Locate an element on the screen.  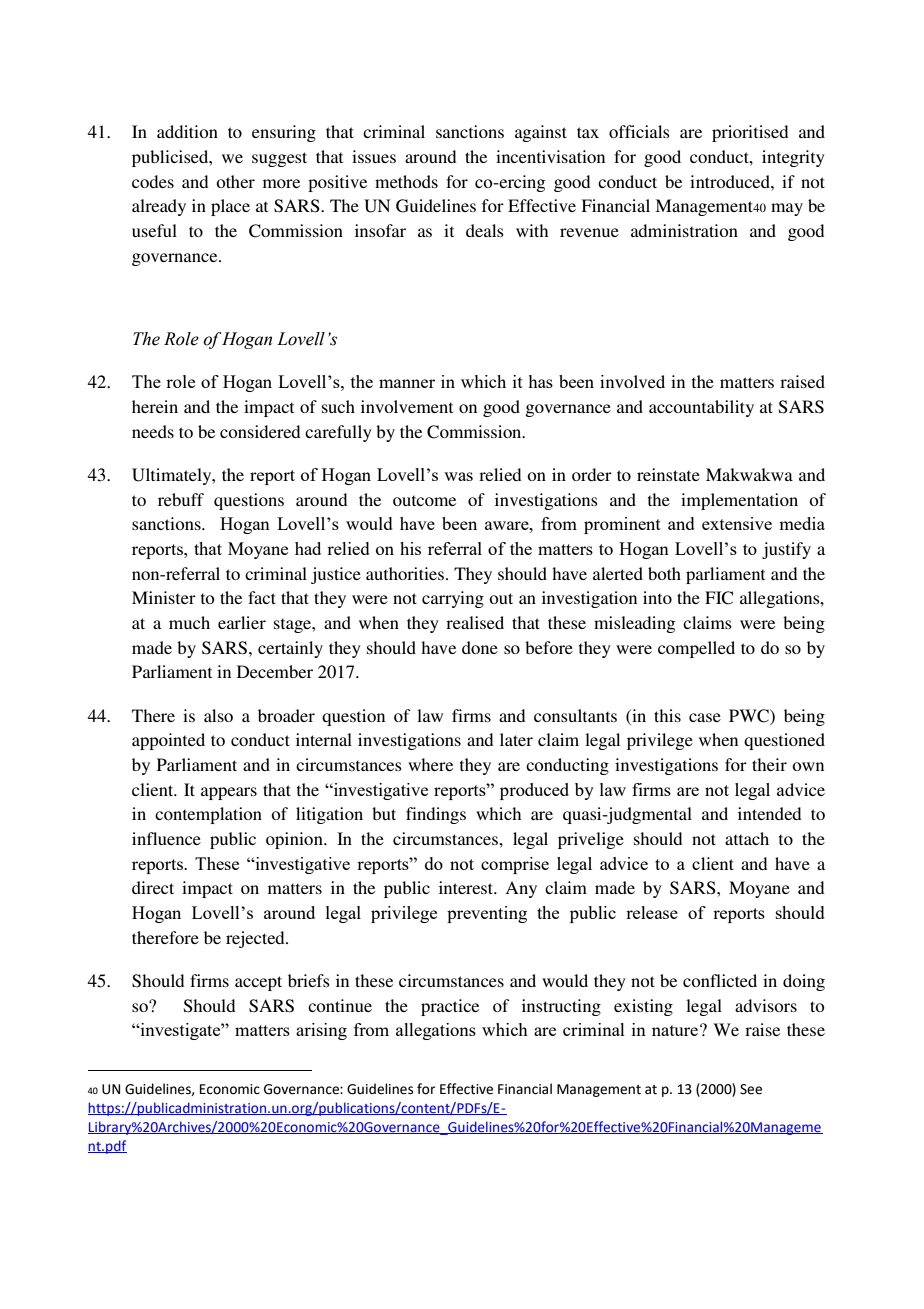
realised is located at coordinates (475, 622).
